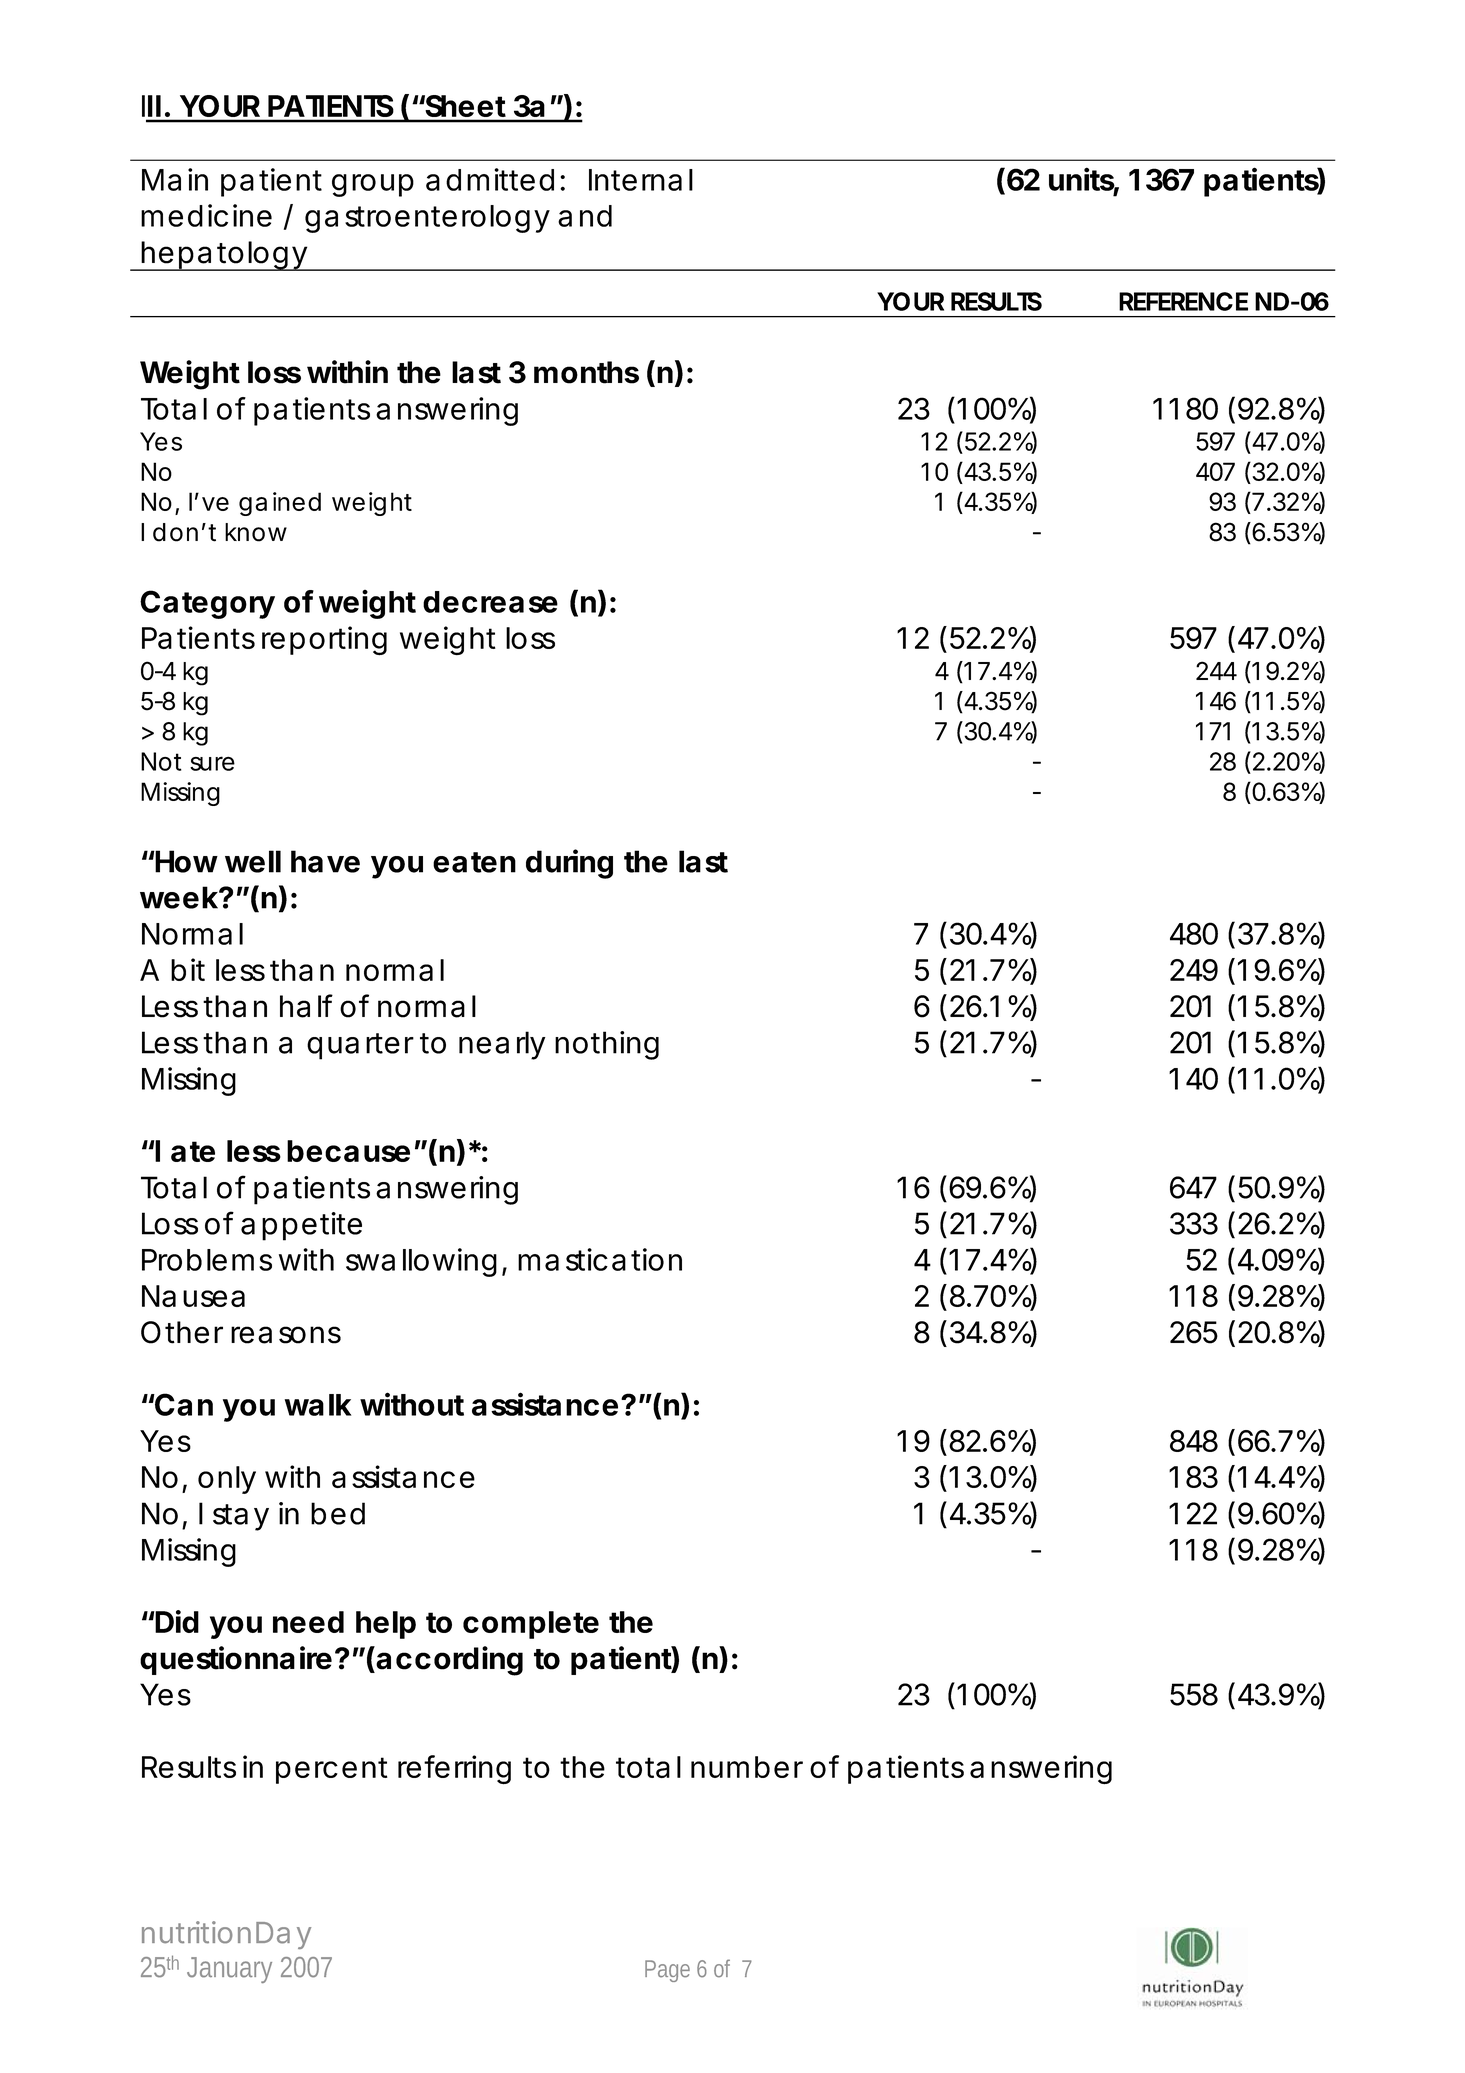  I want to click on Page, so click(667, 1971).
